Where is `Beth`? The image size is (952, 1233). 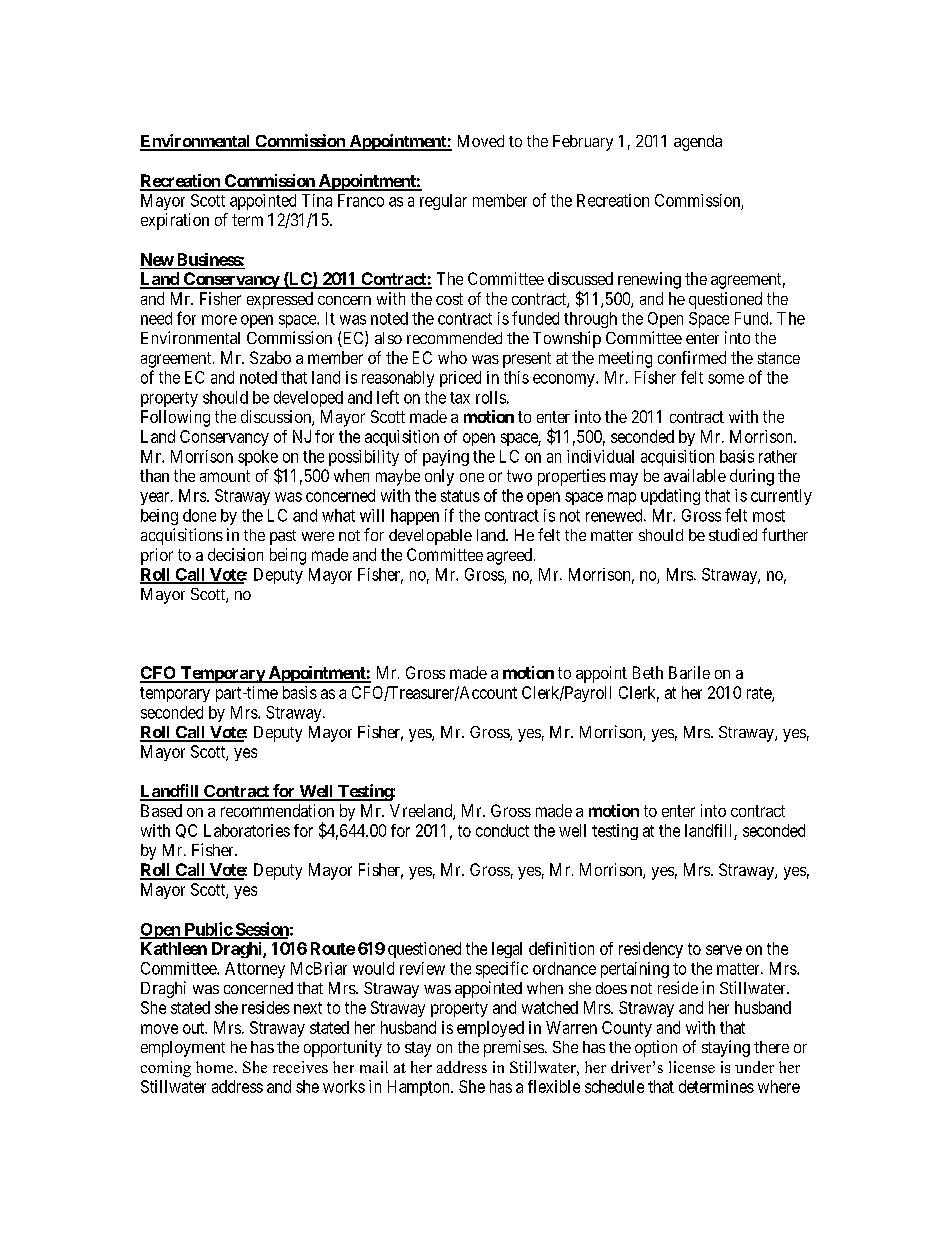 Beth is located at coordinates (648, 672).
